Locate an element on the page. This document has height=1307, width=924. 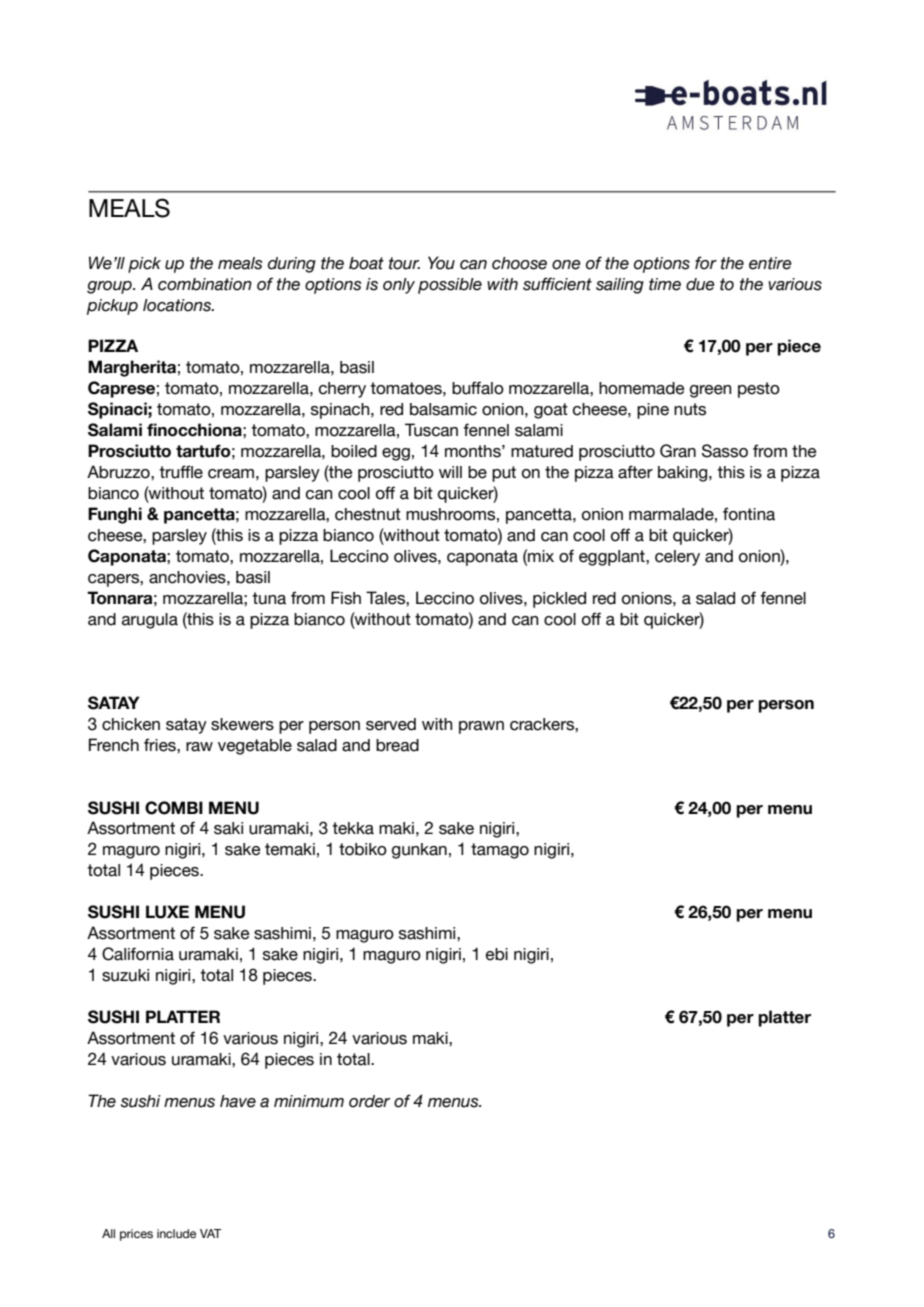
ebi is located at coordinates (497, 954).
